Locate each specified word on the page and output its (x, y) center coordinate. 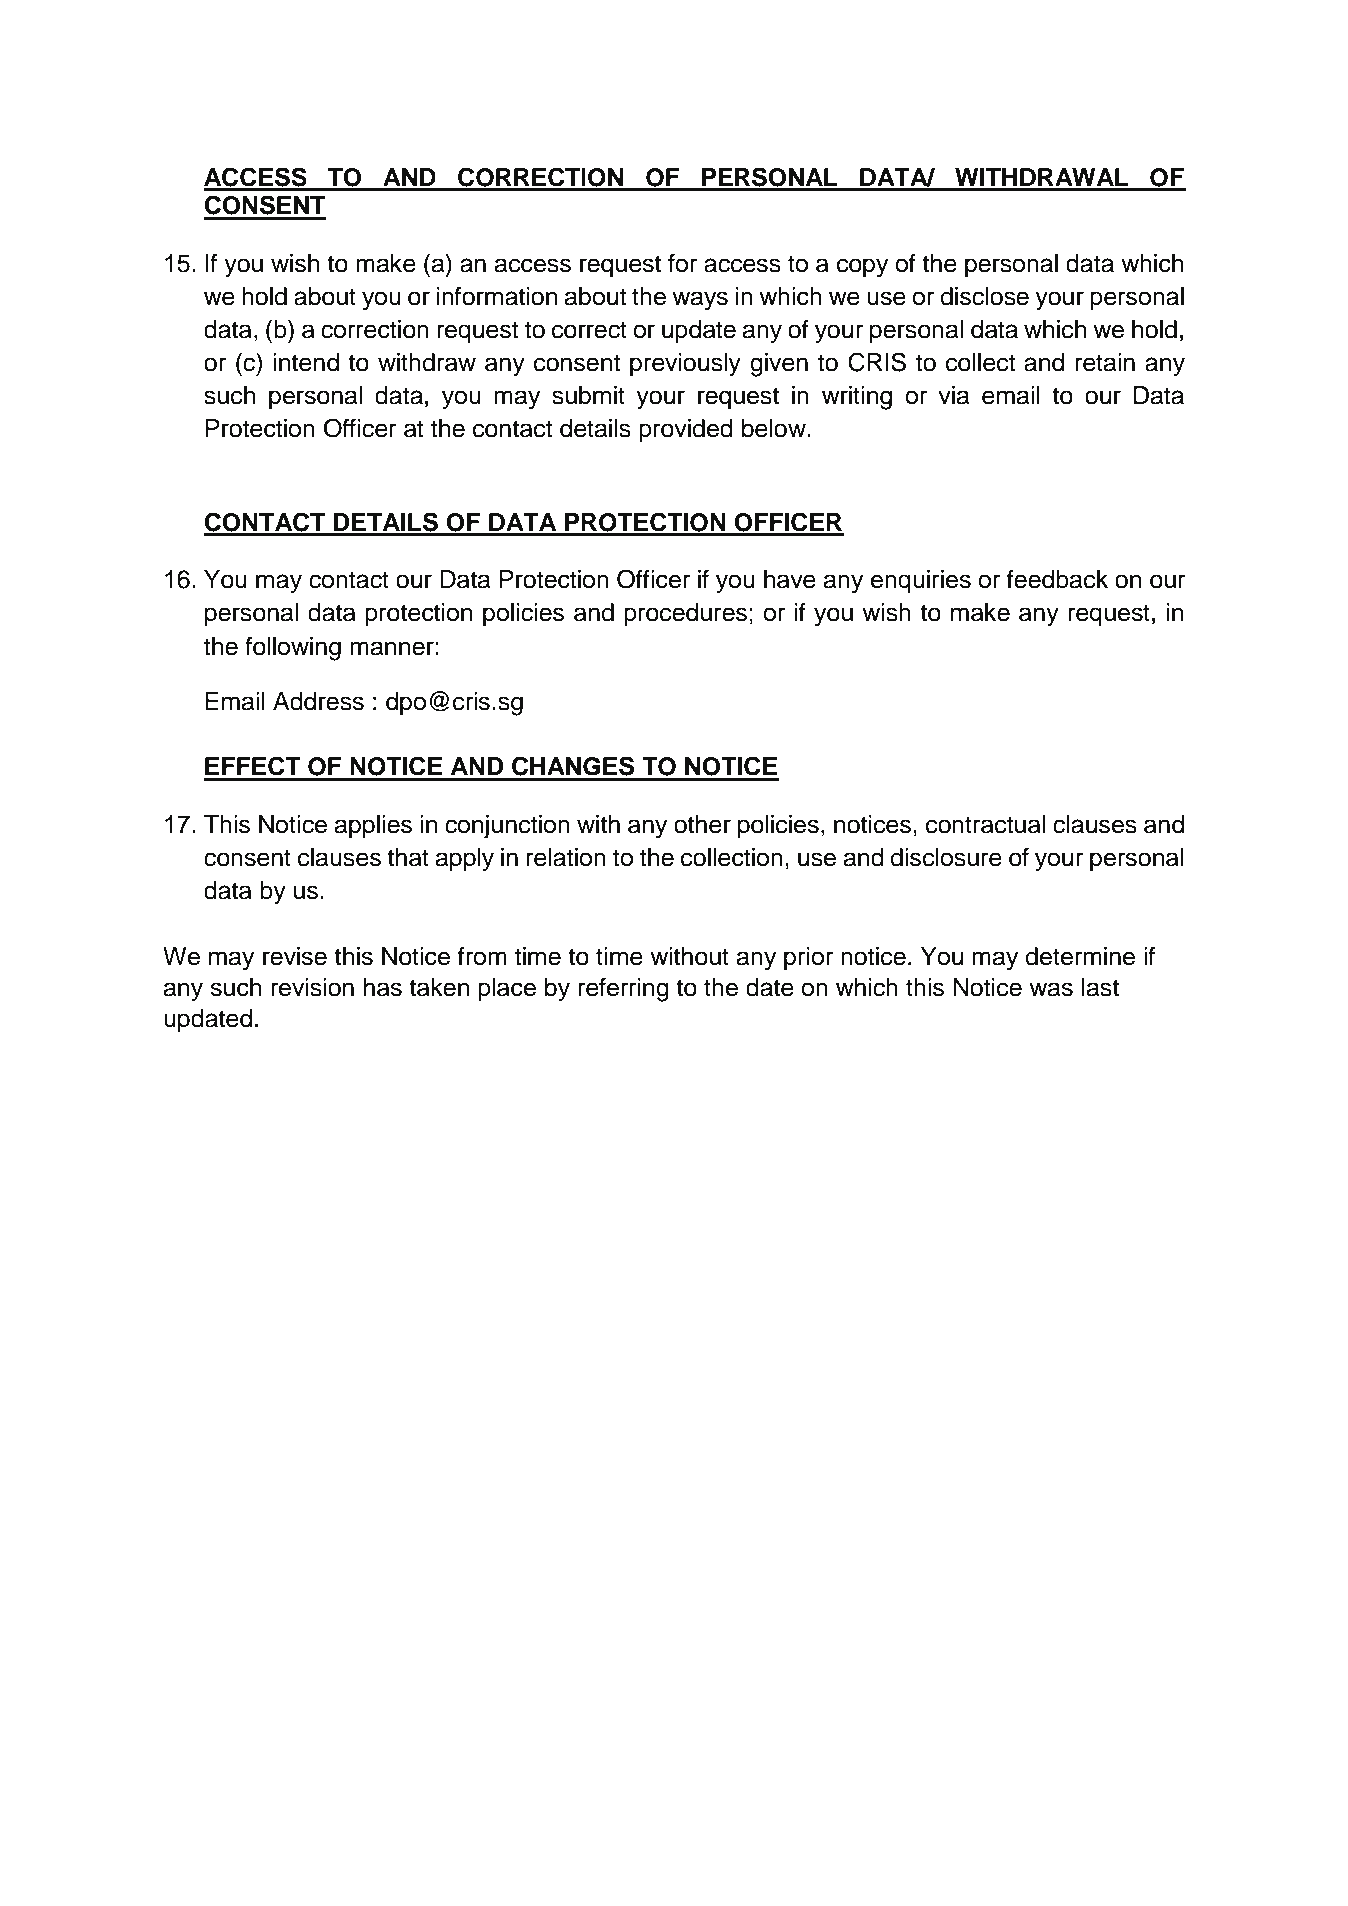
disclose (984, 296)
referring (623, 990)
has (383, 987)
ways (700, 301)
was (1051, 989)
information (497, 296)
